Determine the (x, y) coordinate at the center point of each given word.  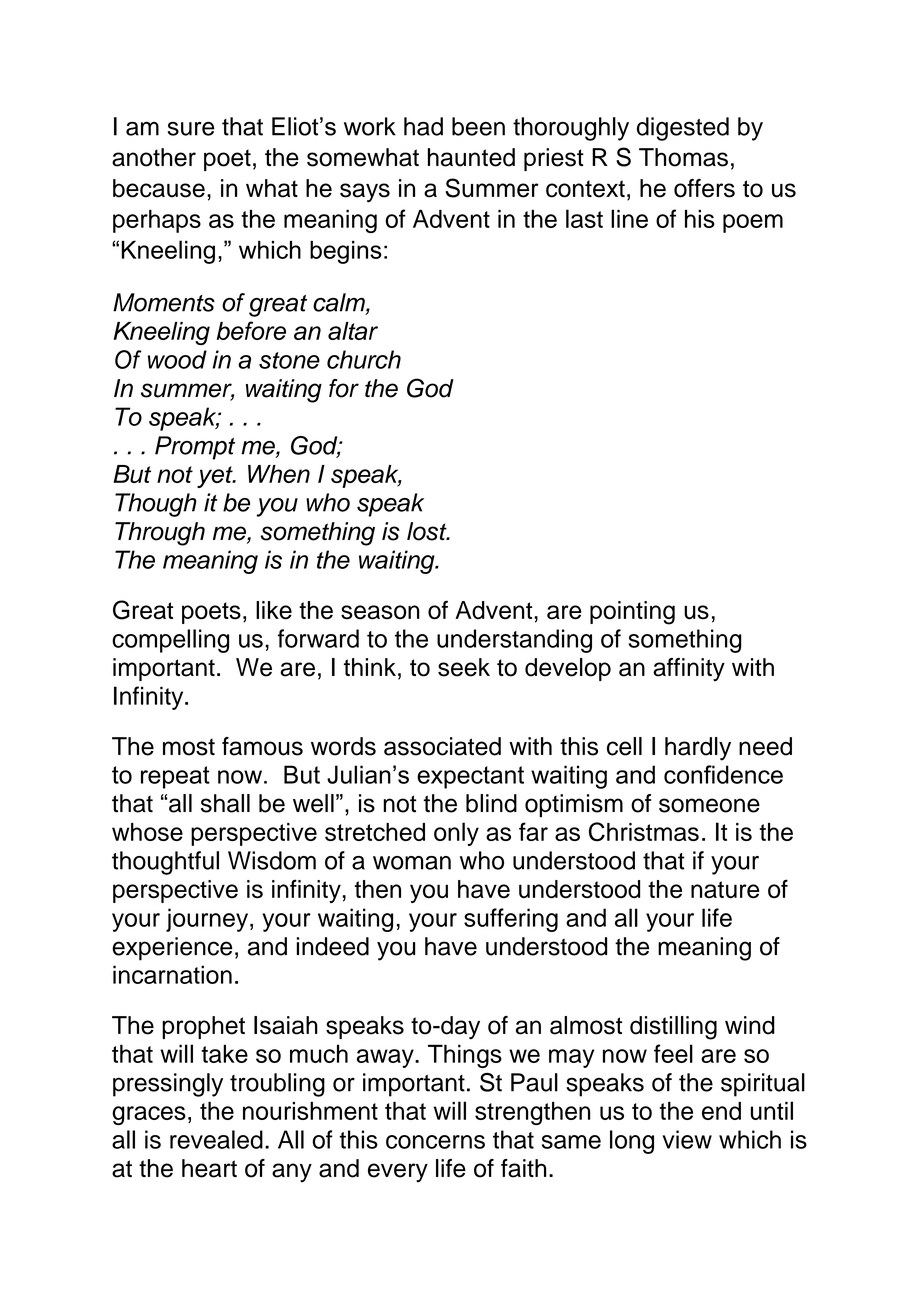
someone (709, 805)
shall (225, 803)
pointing (632, 613)
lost (428, 531)
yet (216, 477)
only (456, 834)
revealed (216, 1139)
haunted (471, 157)
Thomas (683, 157)
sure (191, 129)
